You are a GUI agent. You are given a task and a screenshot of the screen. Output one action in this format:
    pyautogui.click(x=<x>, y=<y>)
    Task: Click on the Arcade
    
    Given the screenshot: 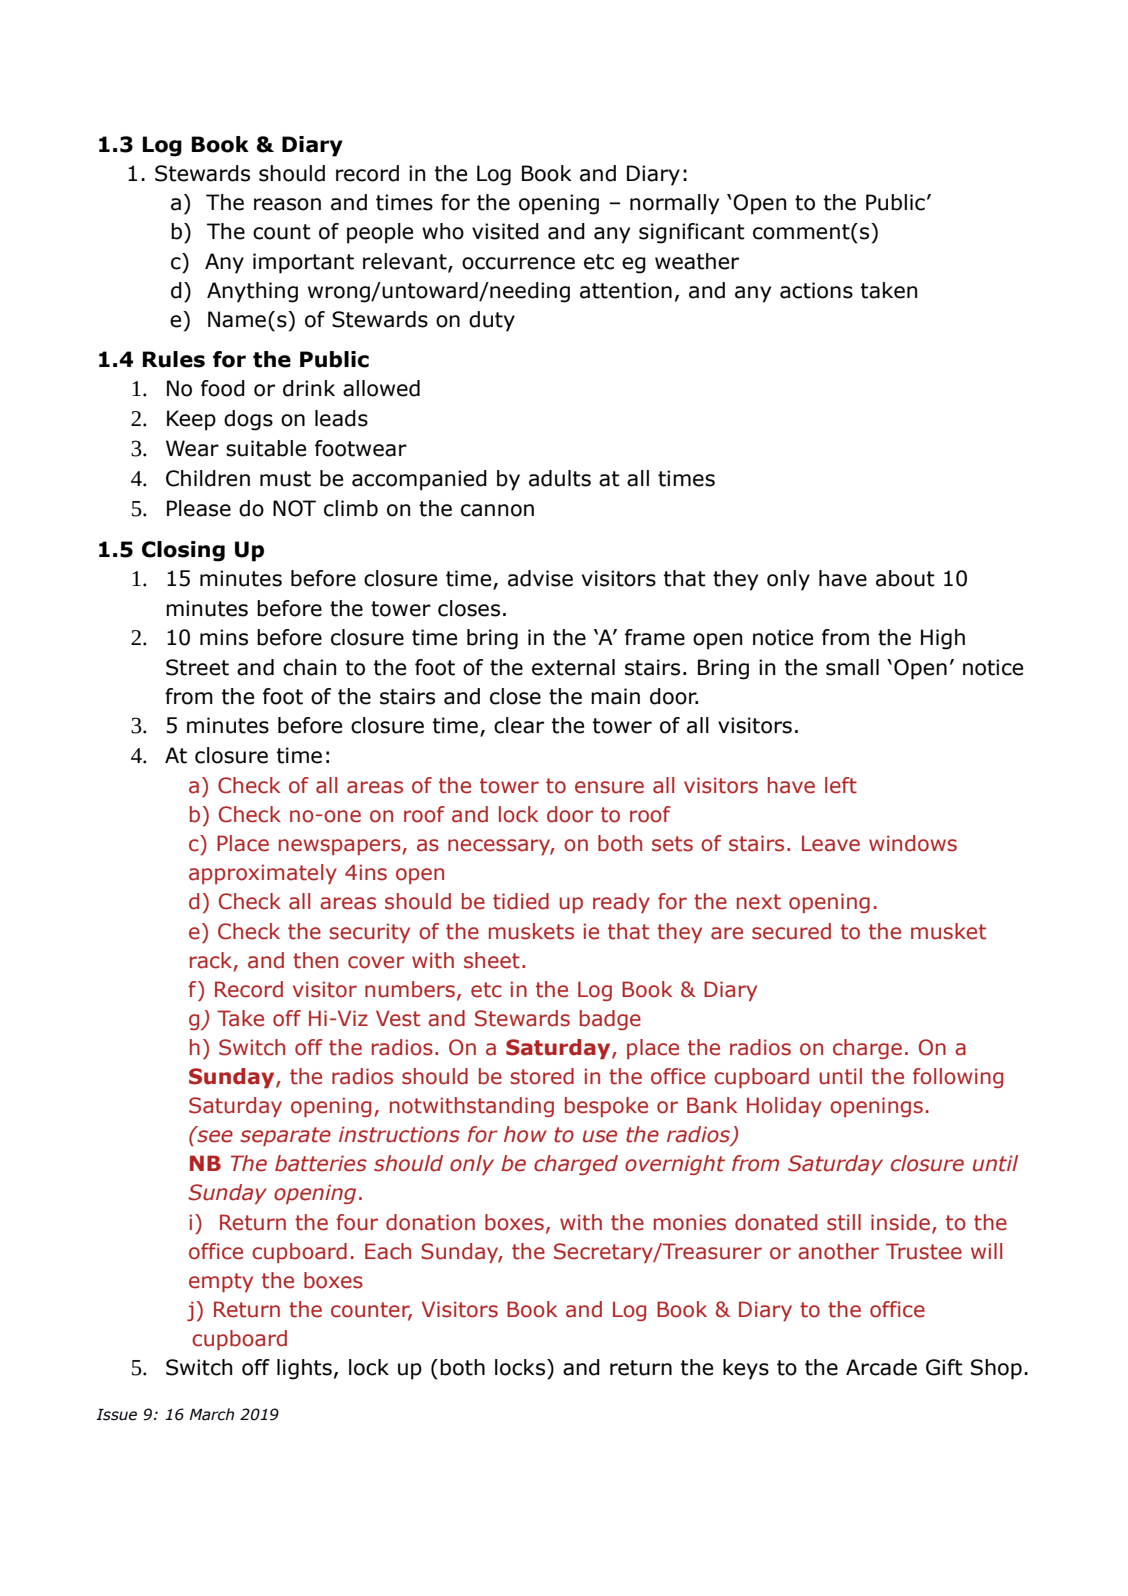 What is the action you would take?
    pyautogui.click(x=881, y=1367)
